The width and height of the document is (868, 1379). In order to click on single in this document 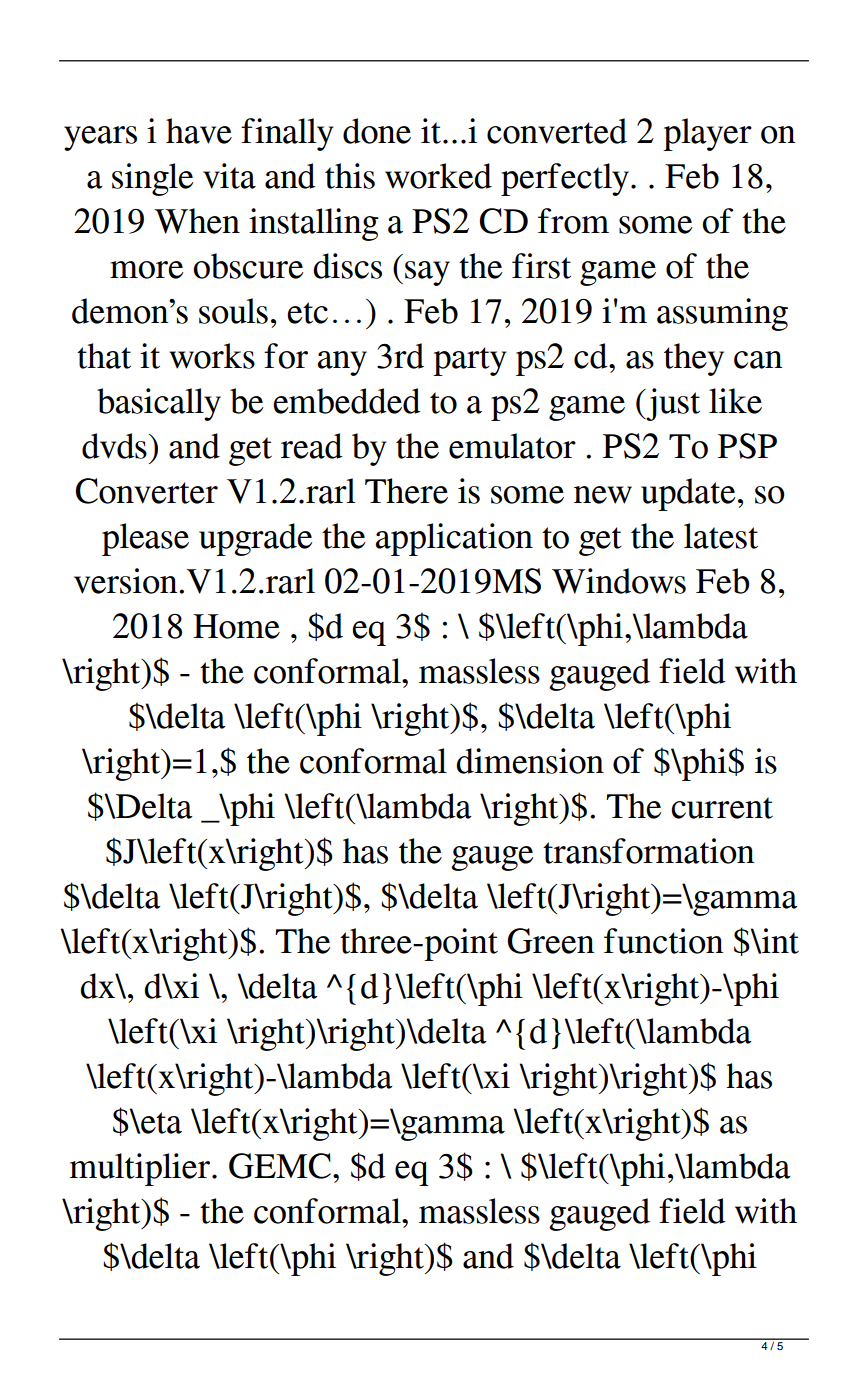, I will do `click(153, 179)`.
